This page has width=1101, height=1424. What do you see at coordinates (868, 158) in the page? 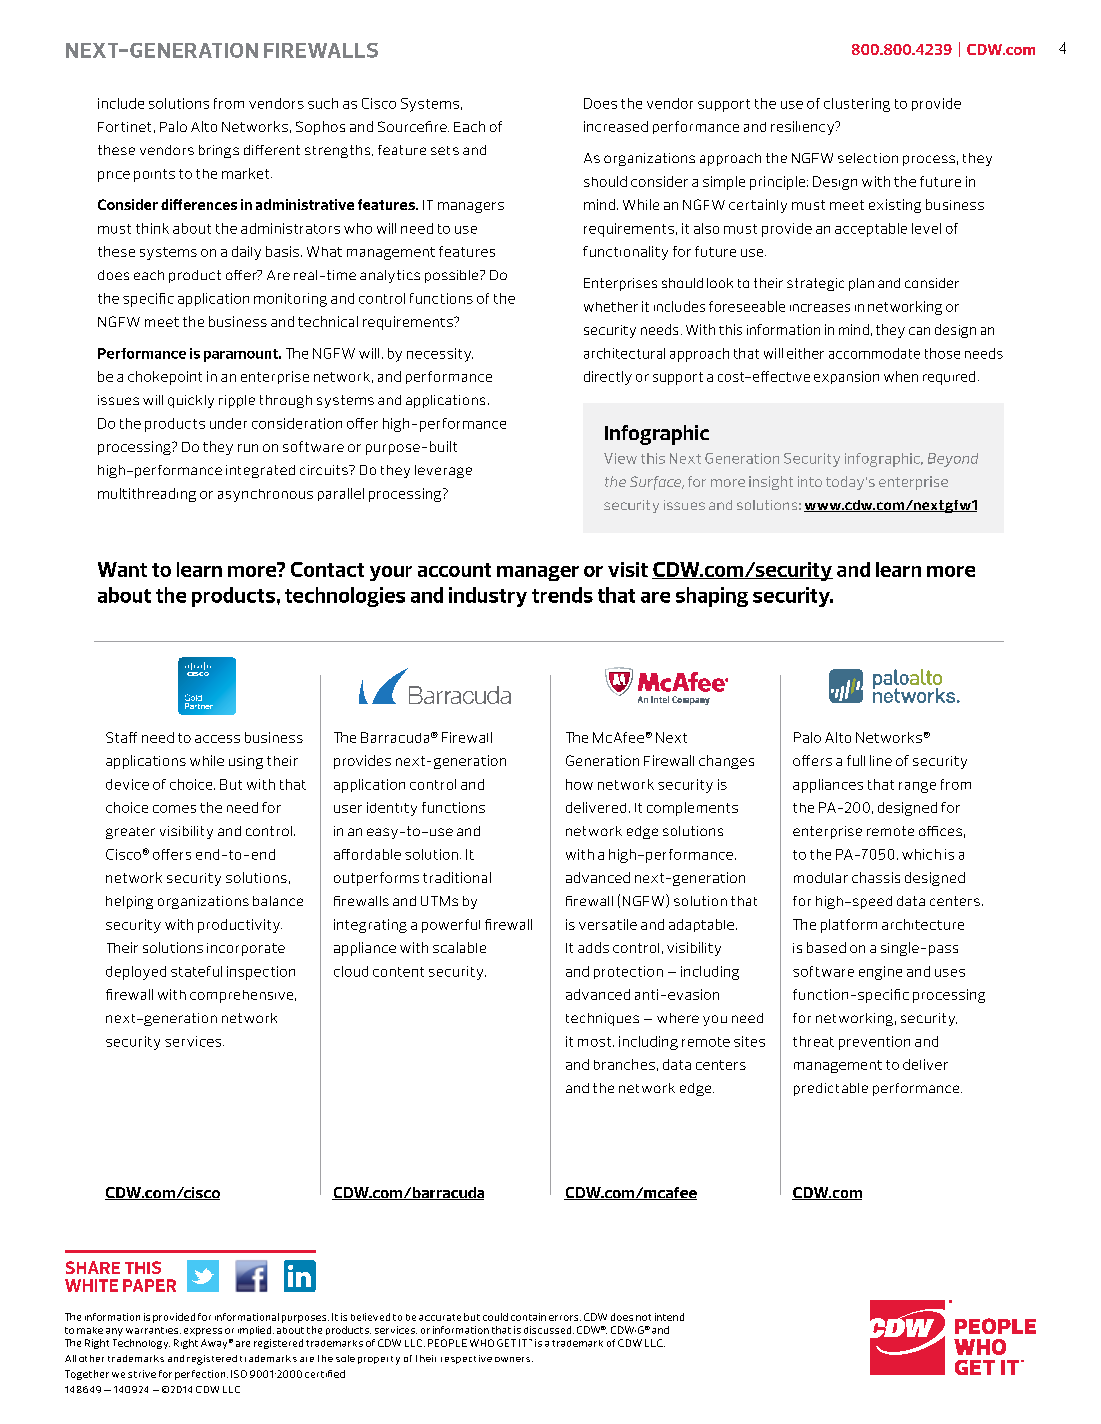
I see `selection` at bounding box center [868, 158].
